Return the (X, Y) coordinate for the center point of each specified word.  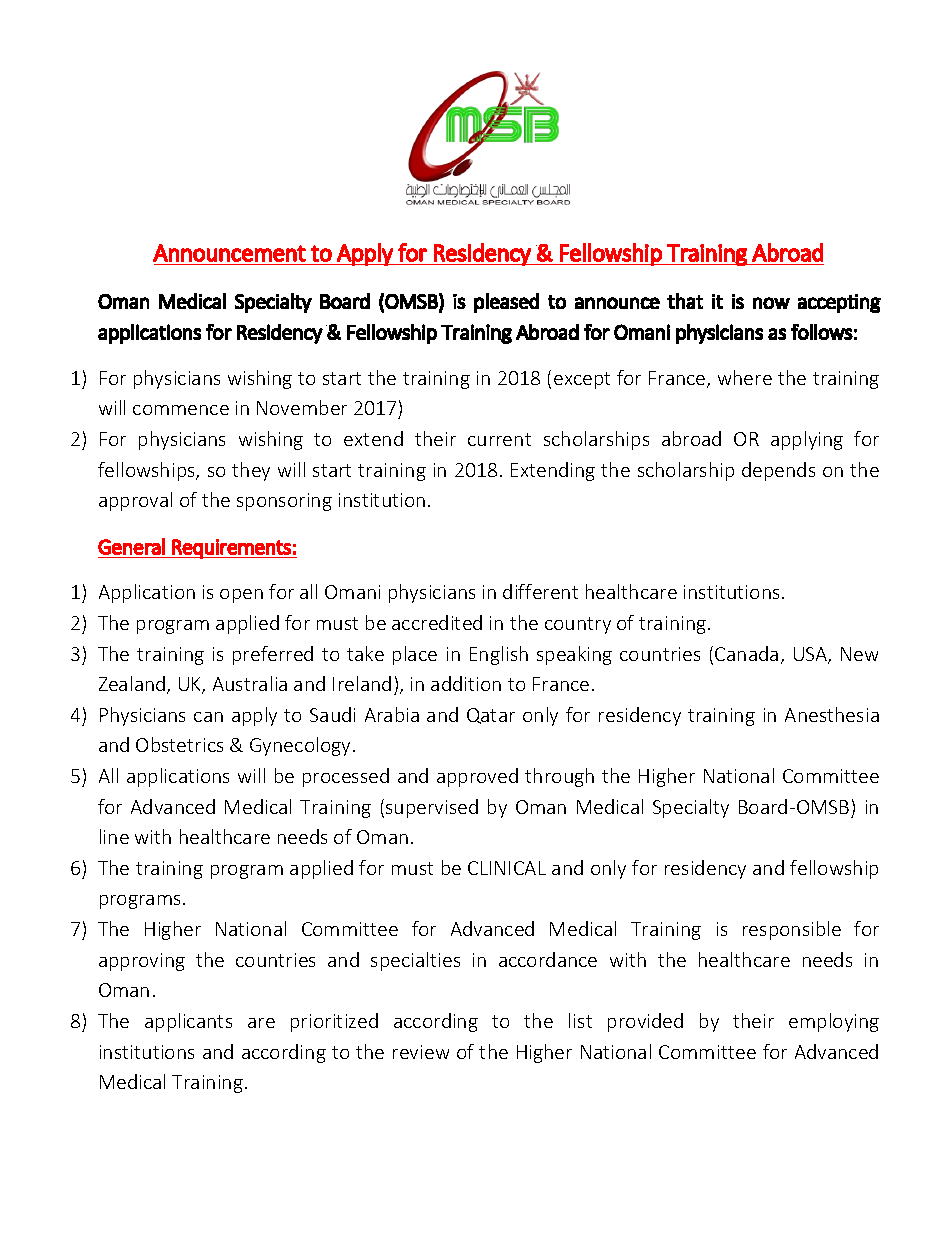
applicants (188, 1022)
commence (181, 410)
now (771, 303)
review (421, 1052)
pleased (506, 303)
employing (834, 1022)
